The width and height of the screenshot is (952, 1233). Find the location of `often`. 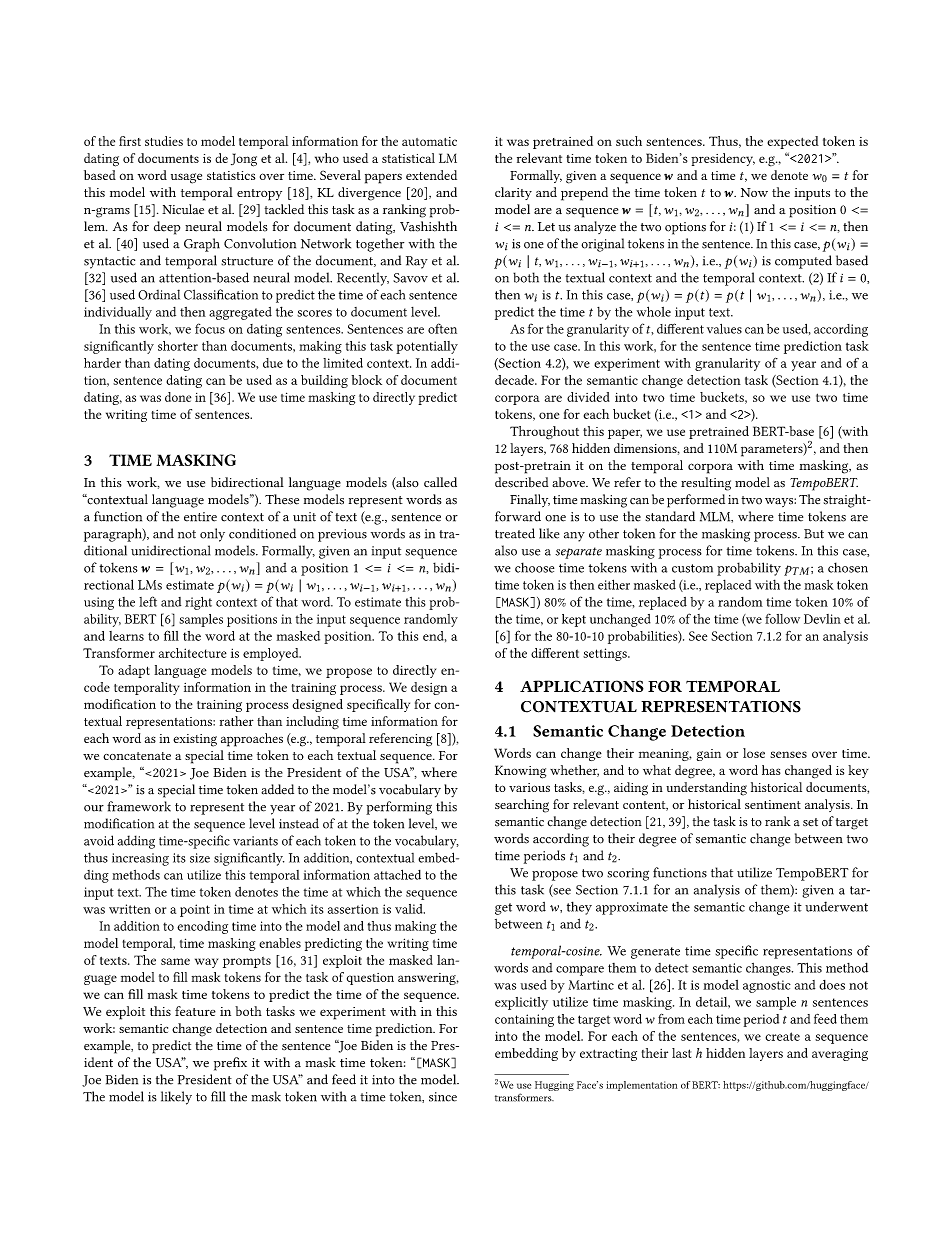

often is located at coordinates (442, 328).
